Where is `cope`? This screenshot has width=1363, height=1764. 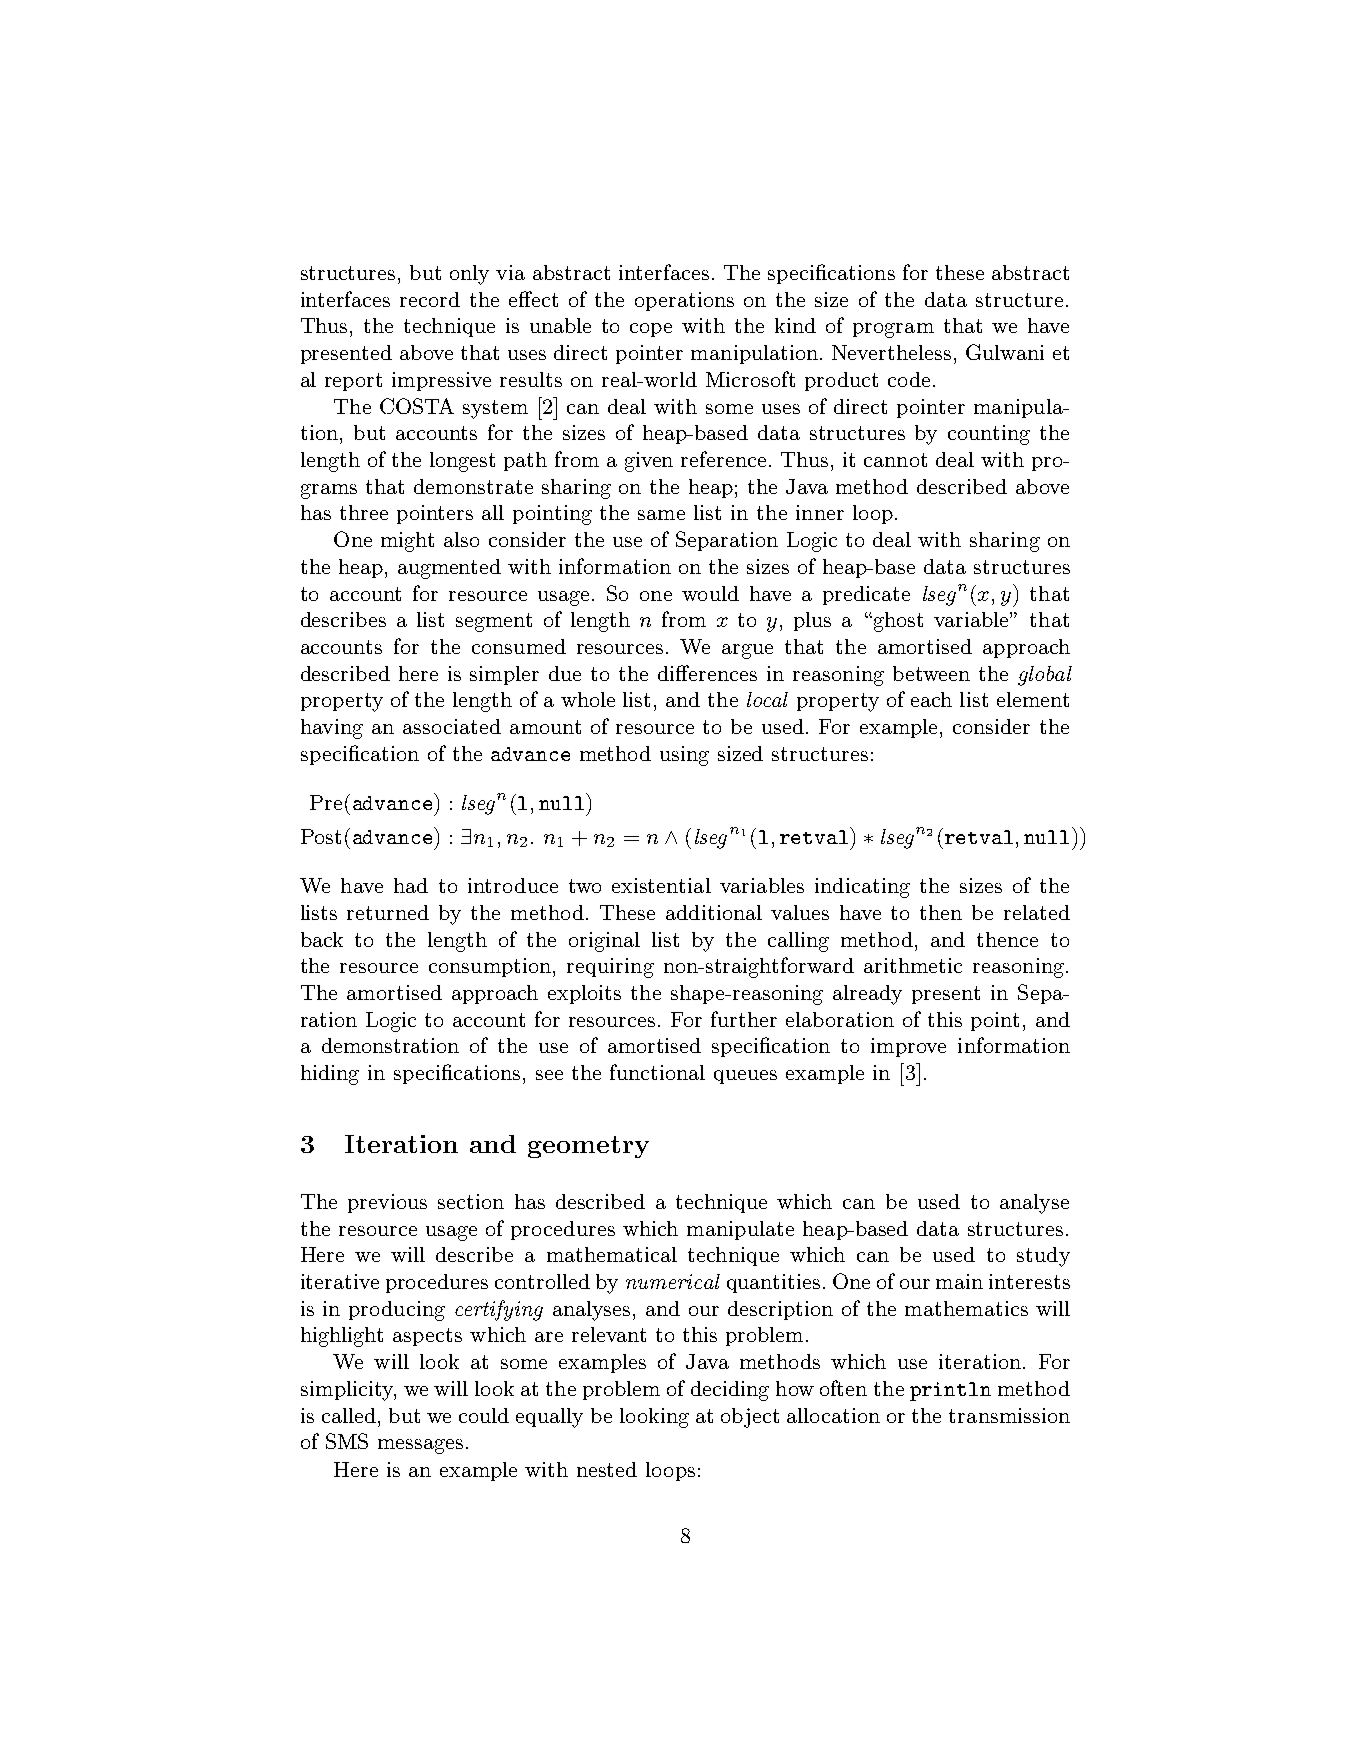 cope is located at coordinates (651, 330).
